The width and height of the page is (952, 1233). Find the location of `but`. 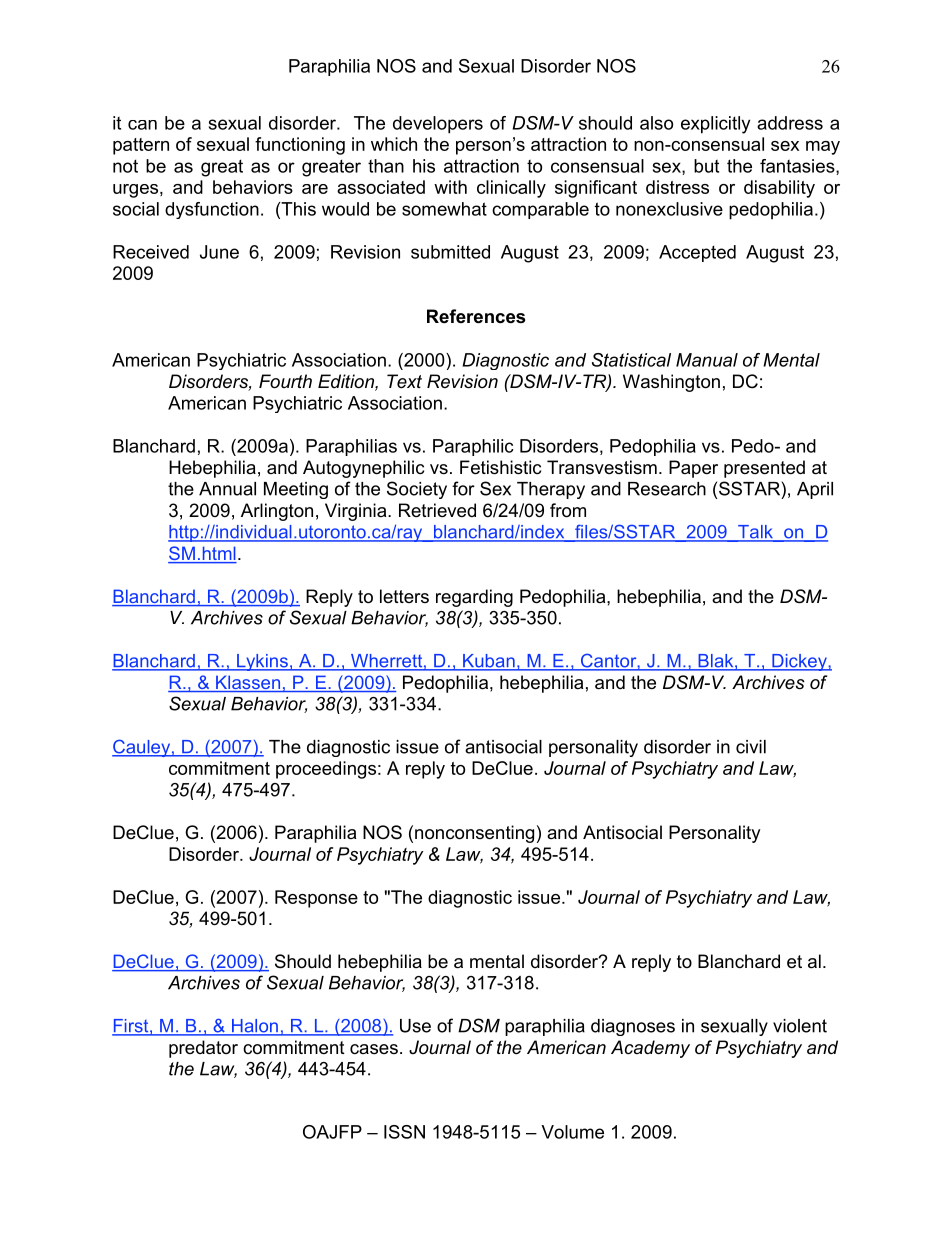

but is located at coordinates (706, 166).
